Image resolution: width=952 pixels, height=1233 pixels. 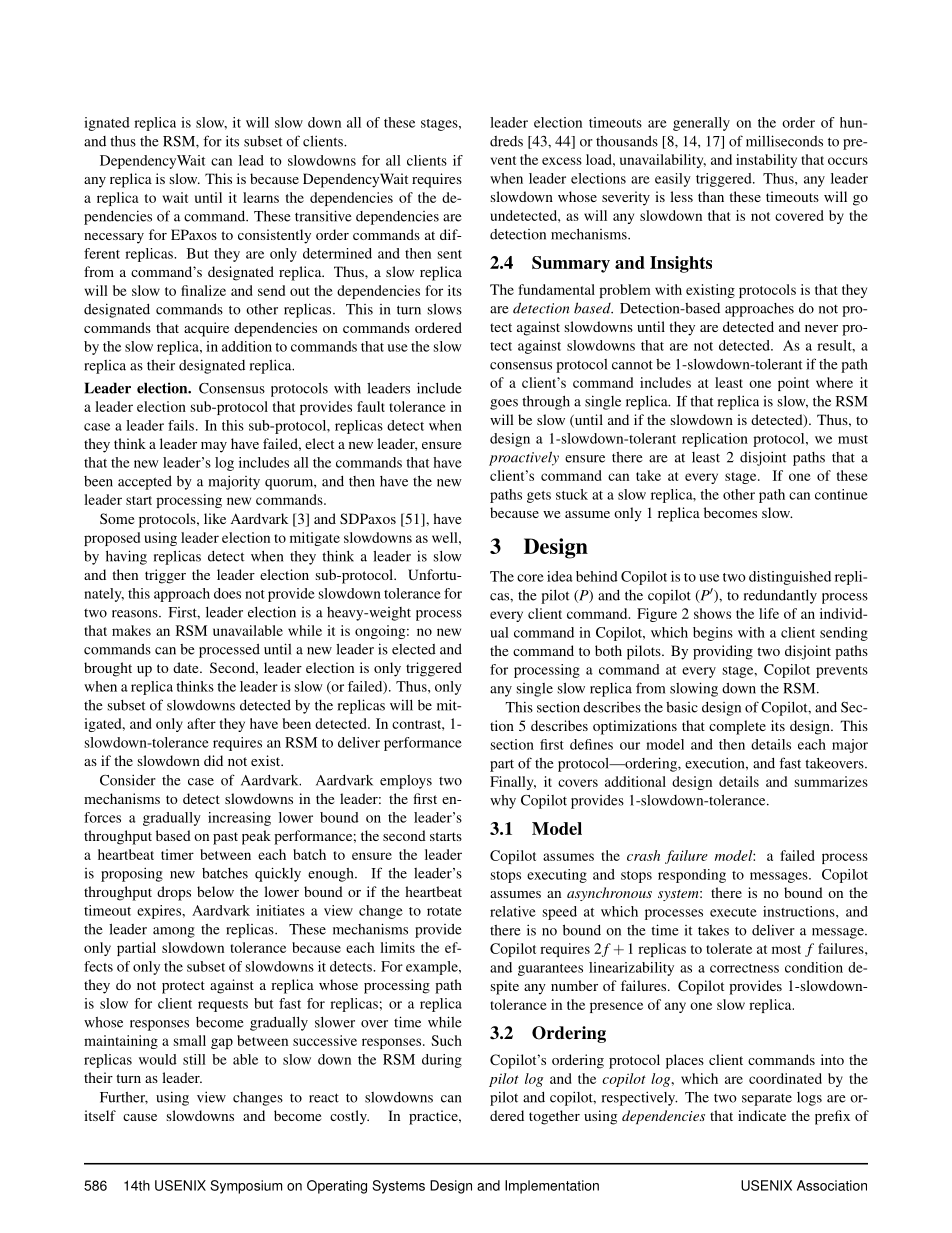 I want to click on accepted, so click(x=145, y=483).
